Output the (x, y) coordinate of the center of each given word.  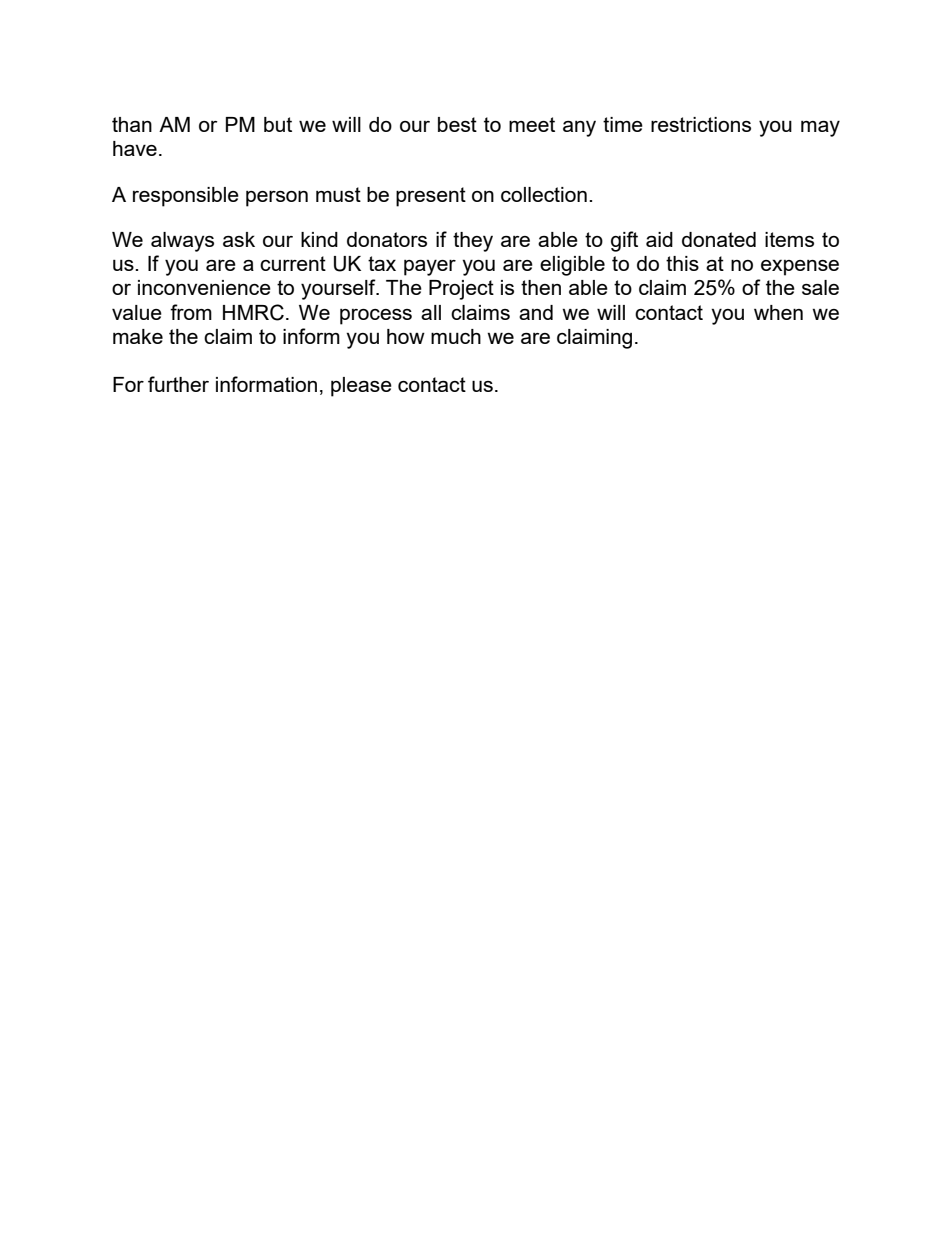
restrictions (701, 124)
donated (719, 239)
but (278, 124)
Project (461, 290)
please (361, 387)
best (457, 124)
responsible (186, 197)
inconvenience (204, 287)
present (431, 197)
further (178, 384)
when (778, 312)
